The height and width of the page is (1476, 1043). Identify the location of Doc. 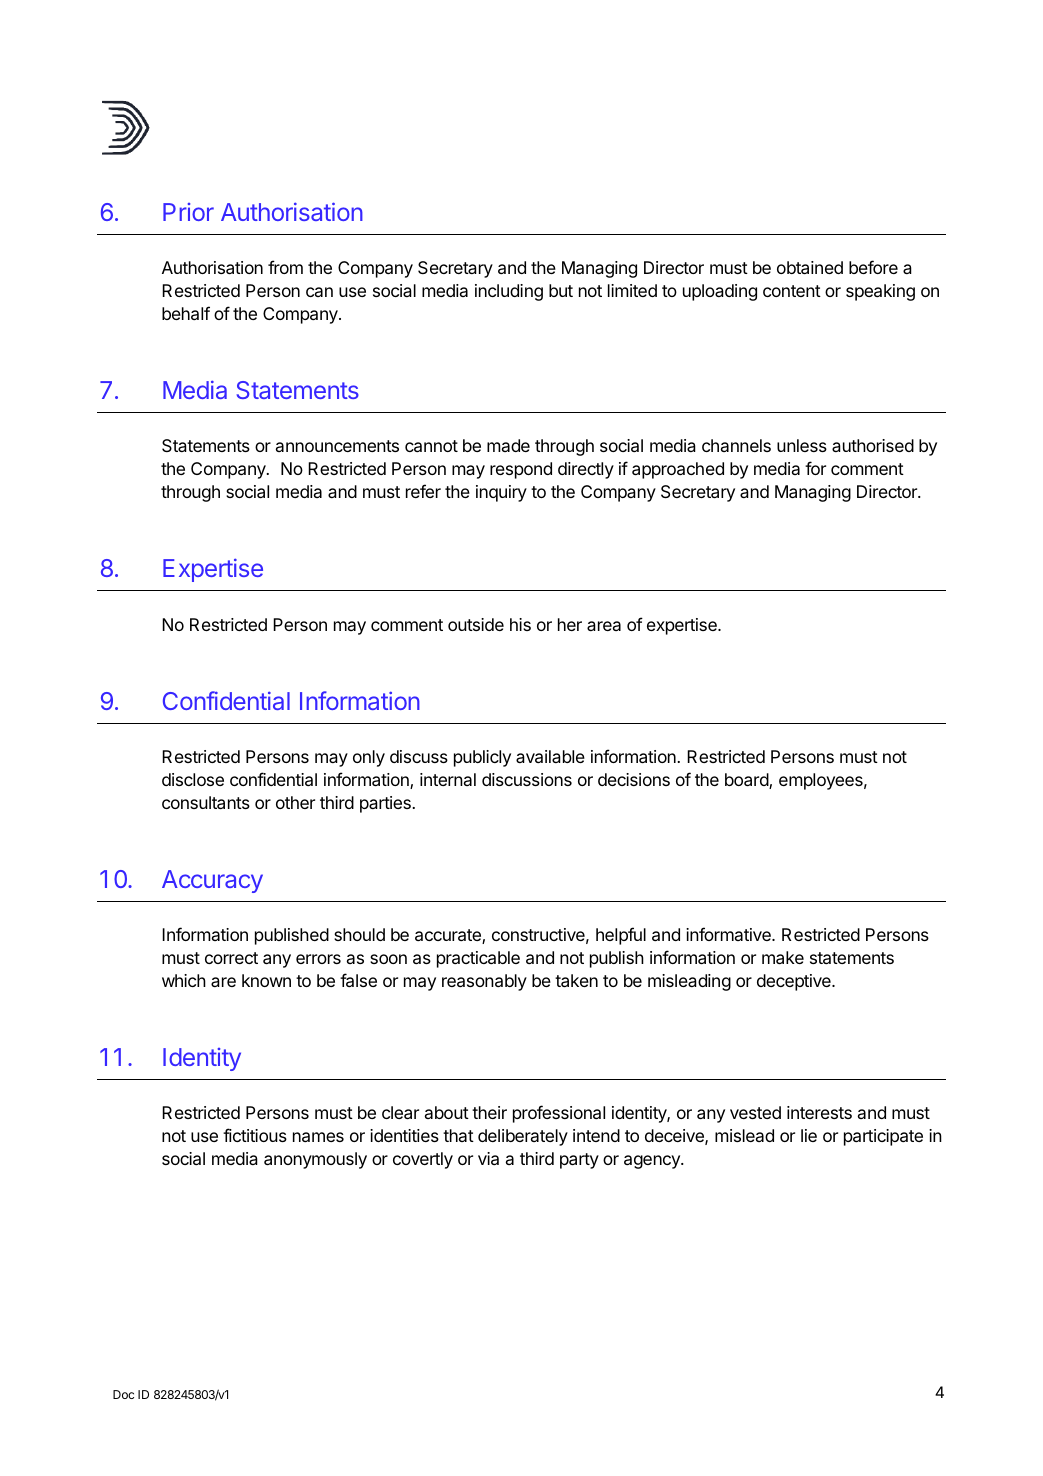
(123, 1394).
